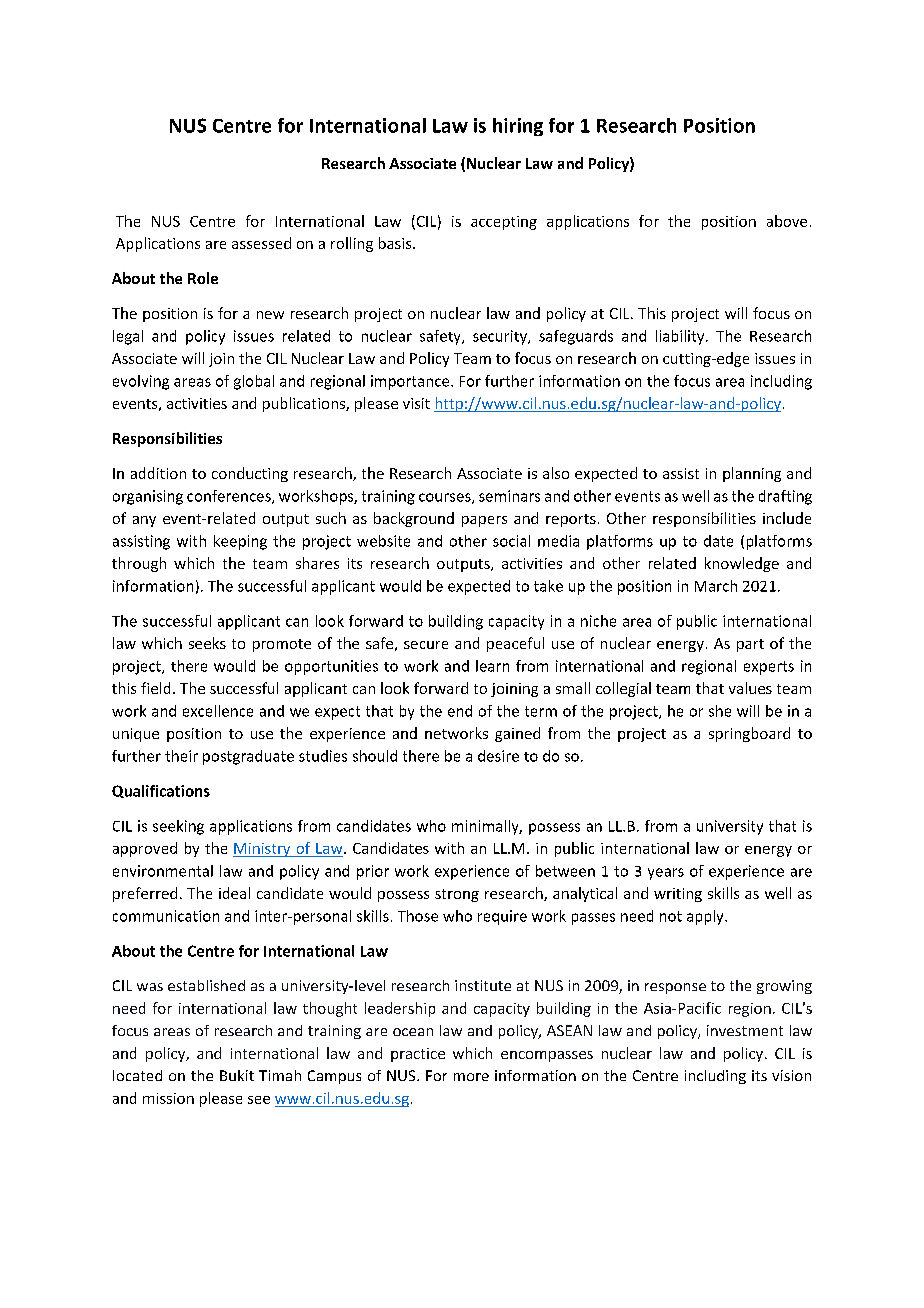 The height and width of the image is (1308, 924). Describe the element at coordinates (426, 645) in the image. I see `secure` at that location.
